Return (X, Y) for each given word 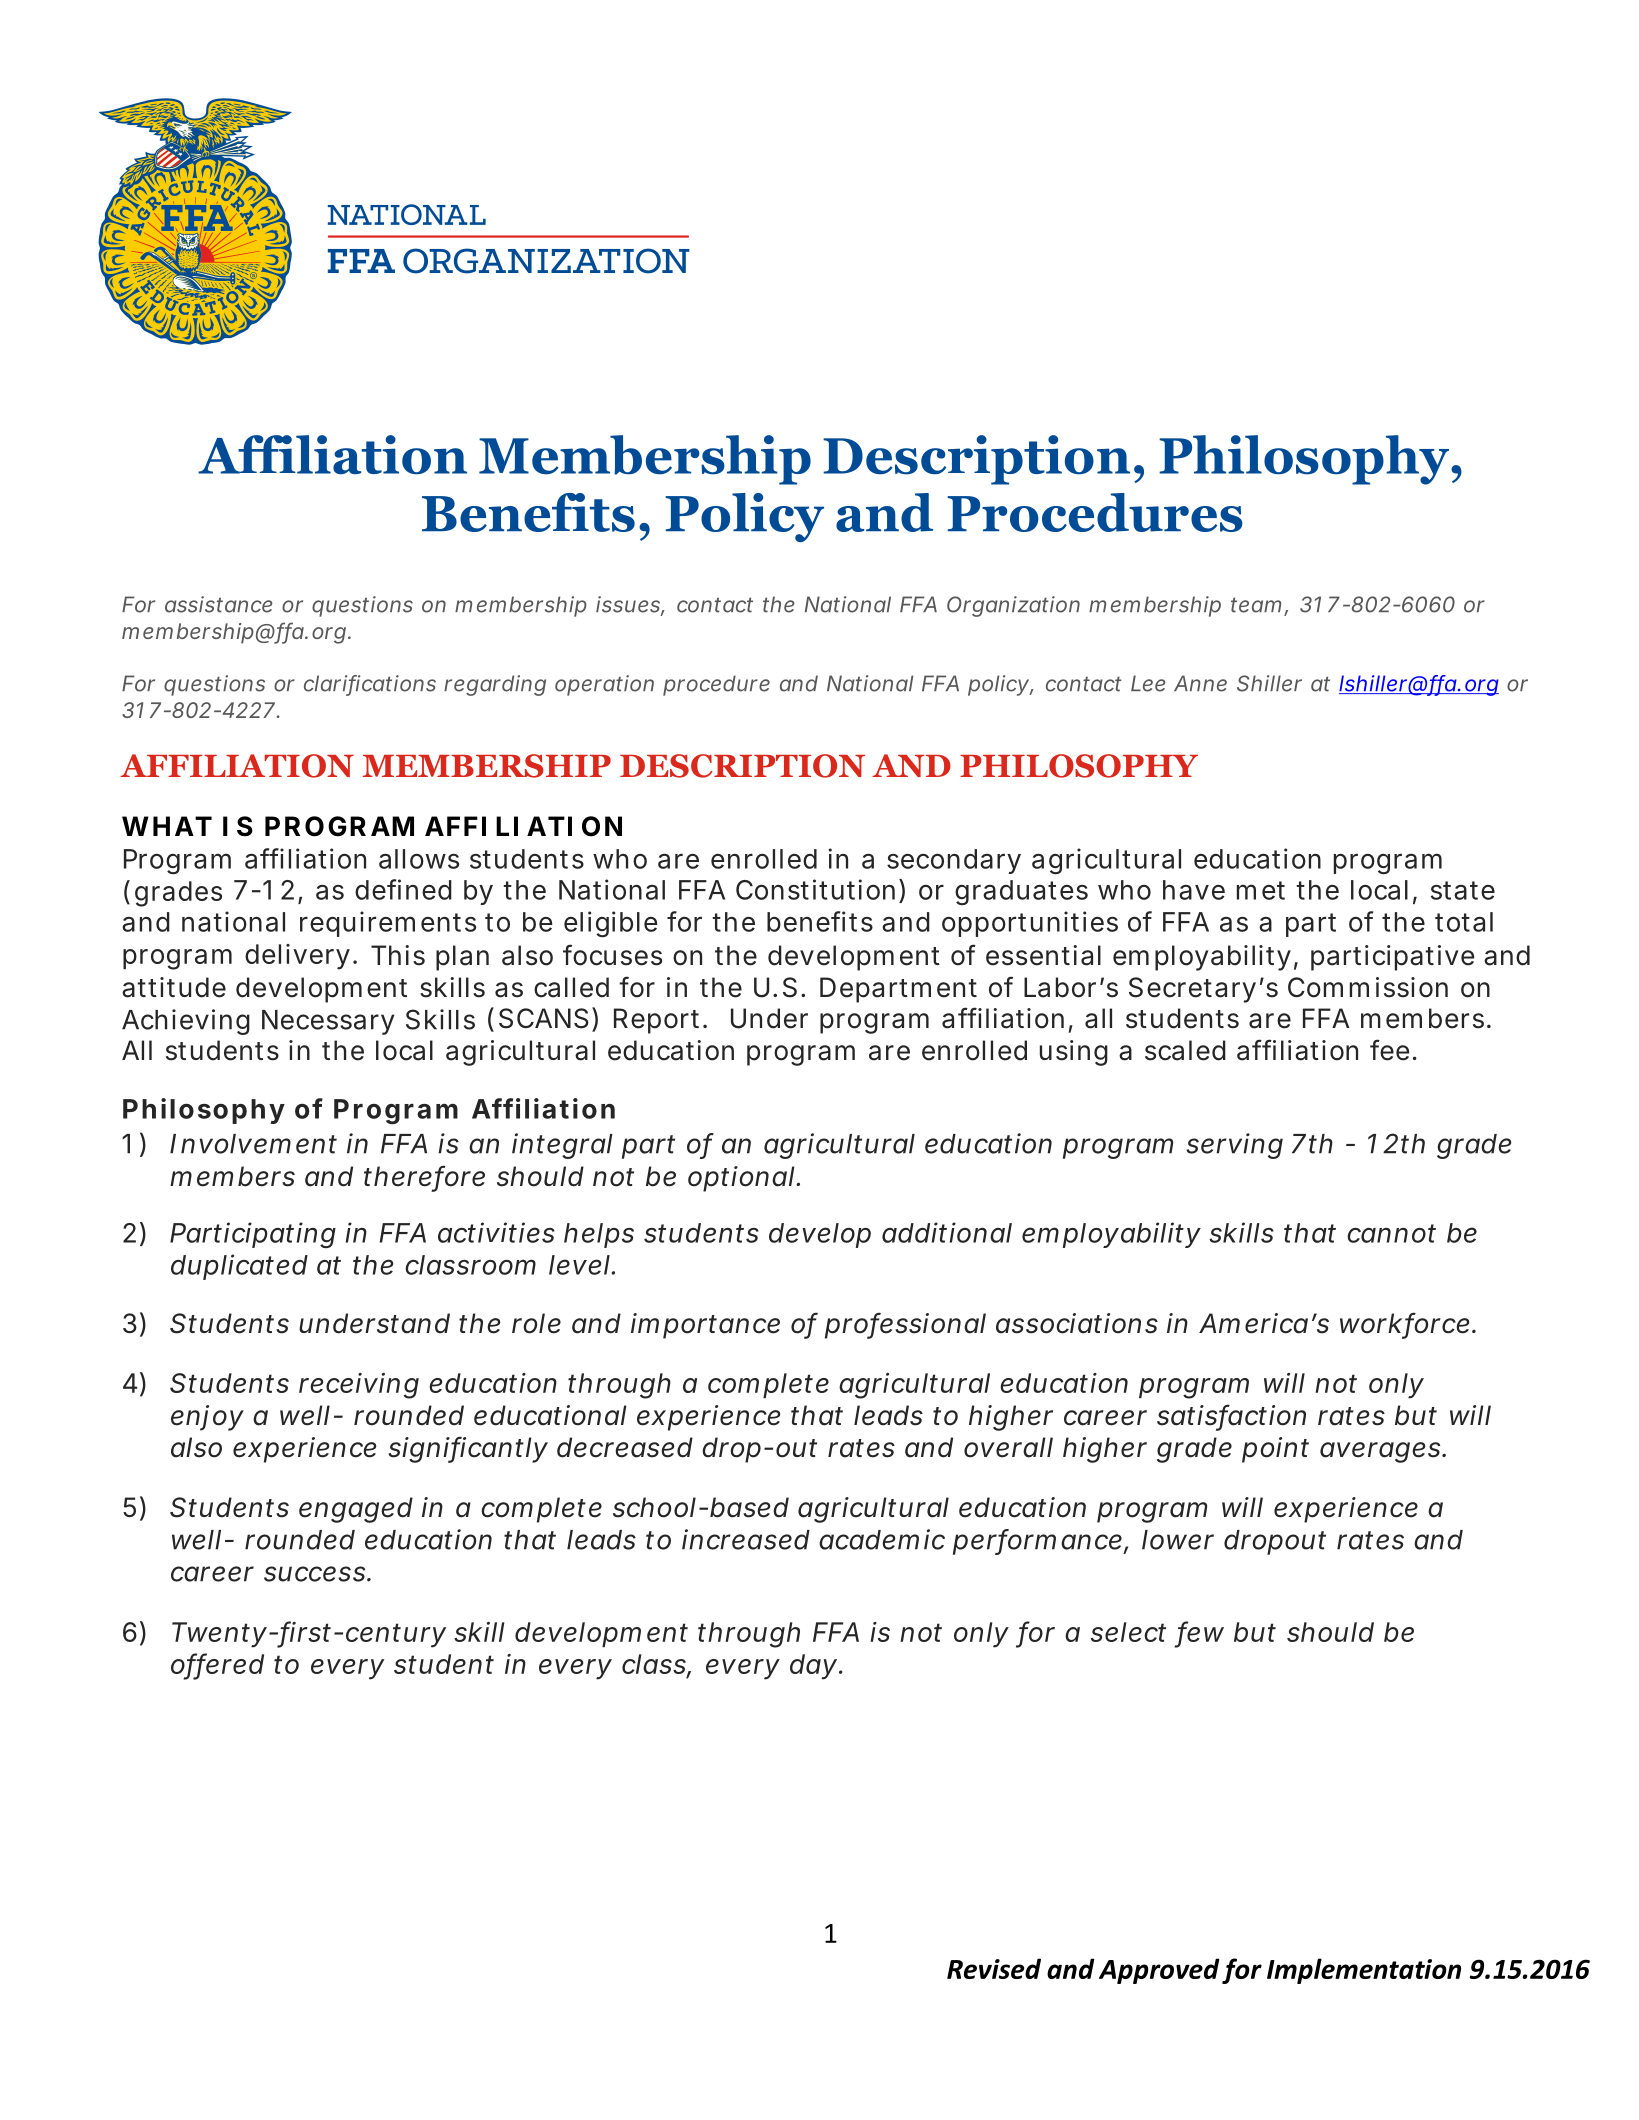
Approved (1159, 1971)
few (1201, 1632)
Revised (994, 1968)
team (1256, 605)
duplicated (239, 1267)
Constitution (815, 889)
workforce (1406, 1324)
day (813, 1667)
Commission (1368, 987)
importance (705, 1326)
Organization (1013, 606)
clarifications (370, 684)
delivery (297, 957)
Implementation (1364, 1971)
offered (217, 1665)
